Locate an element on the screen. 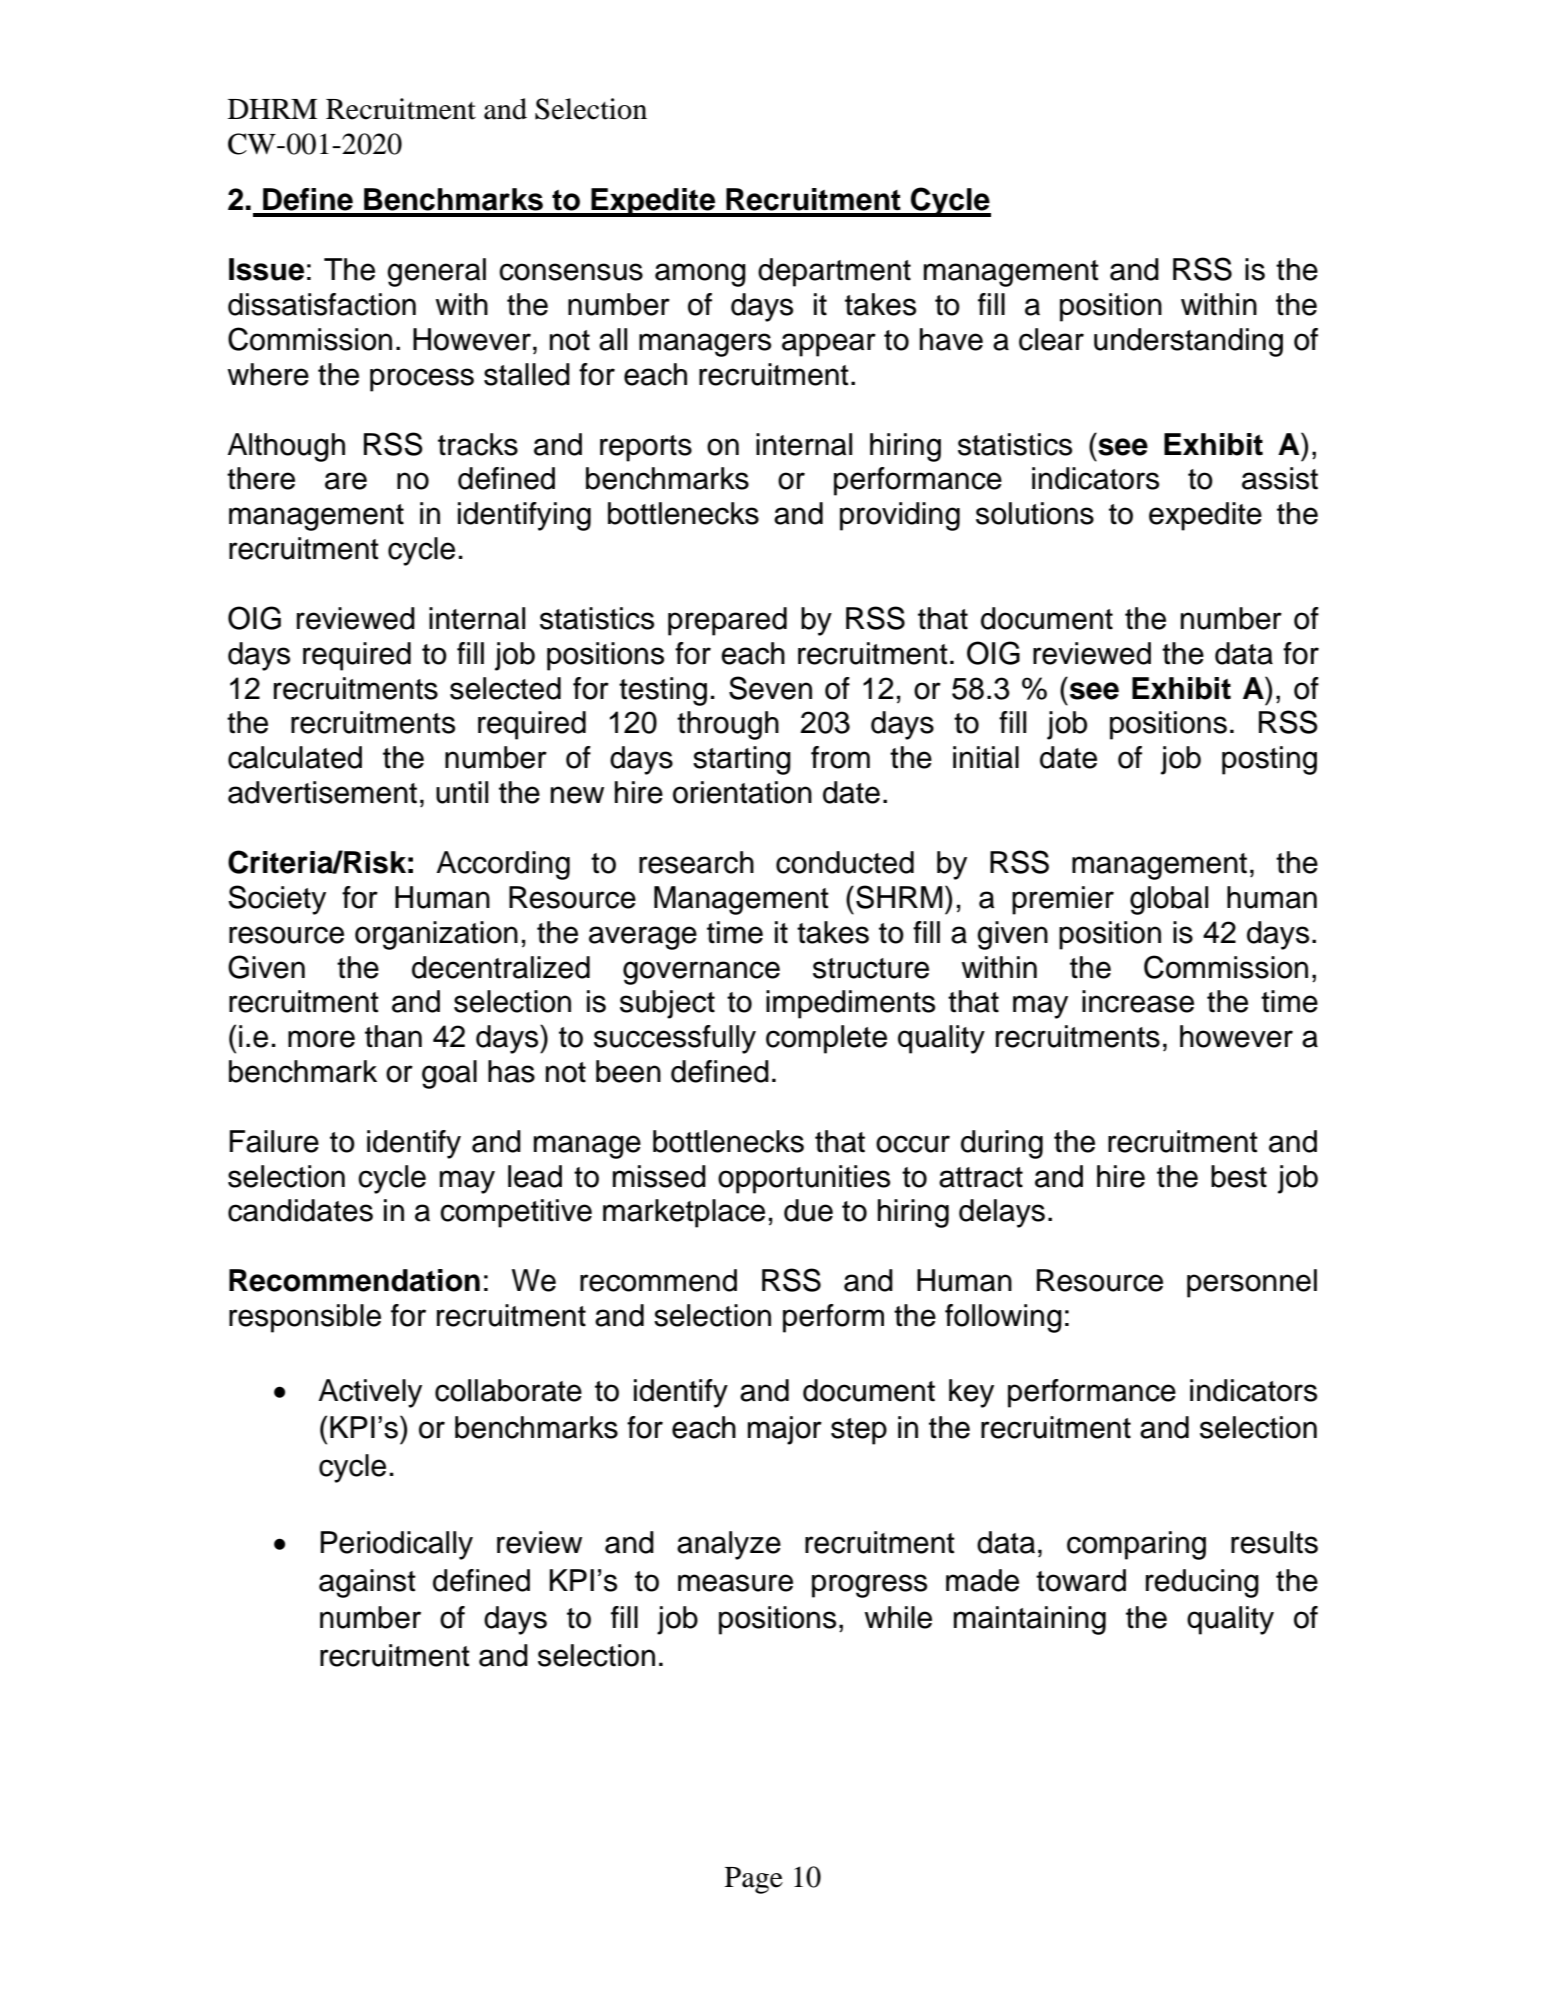 Image resolution: width=1546 pixels, height=2001 pixels. appear is located at coordinates (829, 345).
